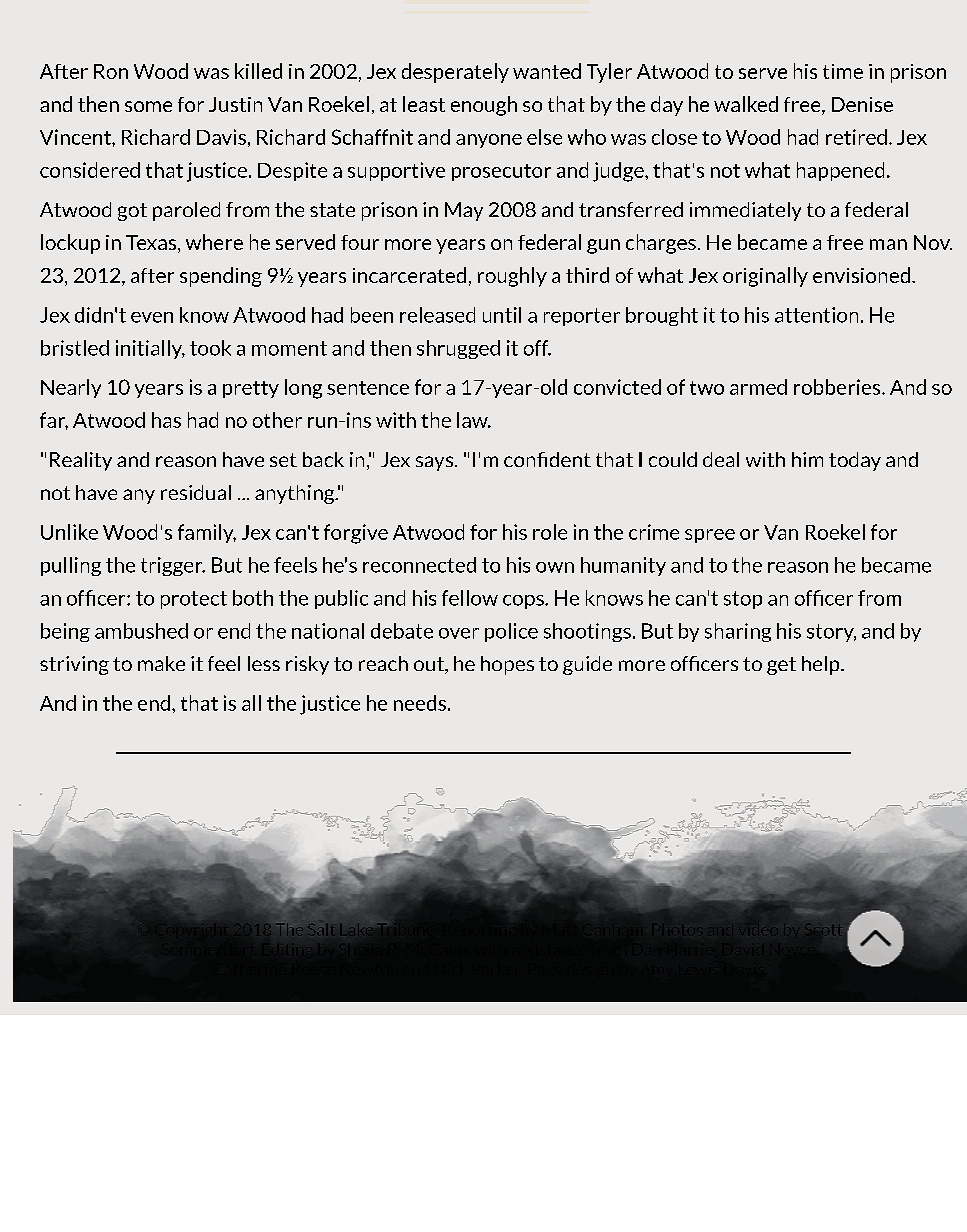 The image size is (967, 1232). What do you see at coordinates (484, 106) in the document?
I see `enough` at bounding box center [484, 106].
